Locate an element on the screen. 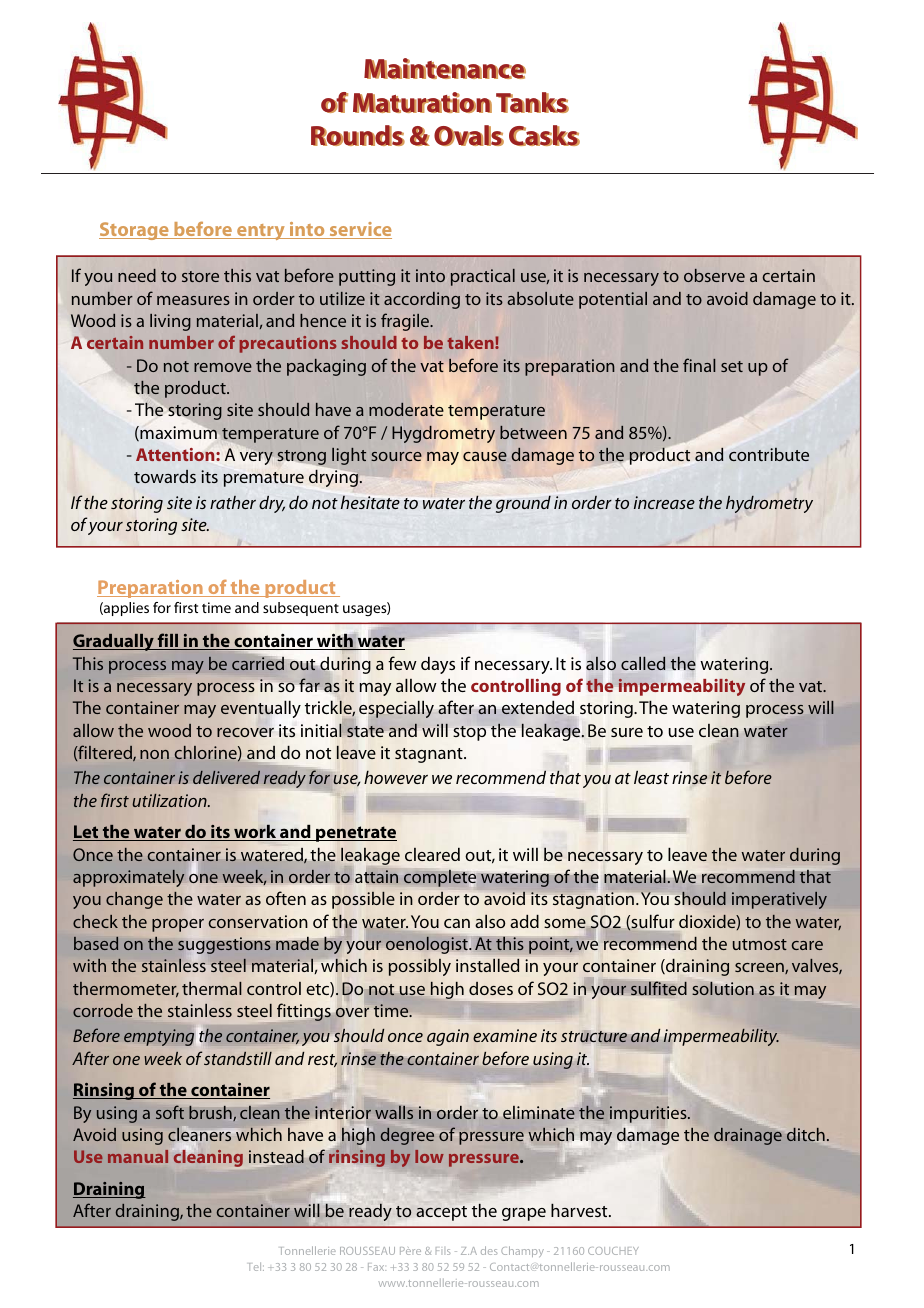  observe is located at coordinates (714, 275).
